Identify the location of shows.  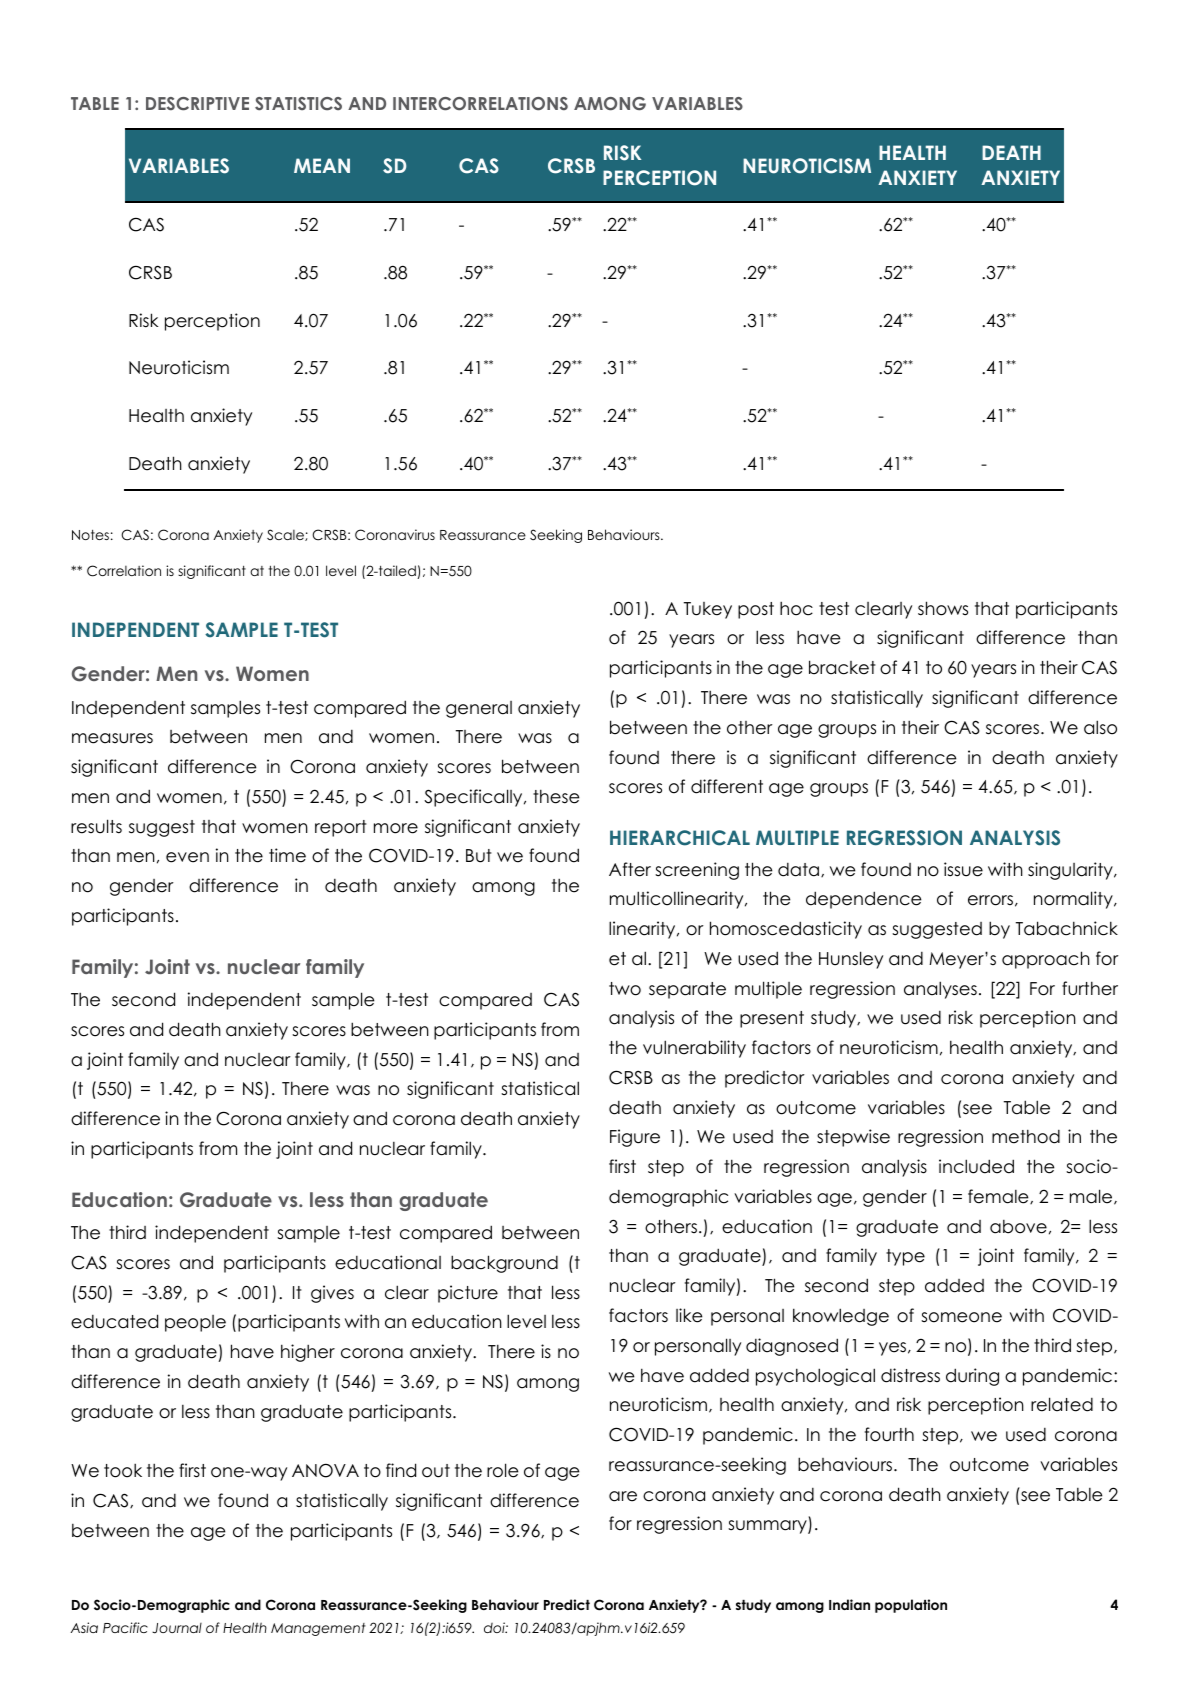
(943, 608).
